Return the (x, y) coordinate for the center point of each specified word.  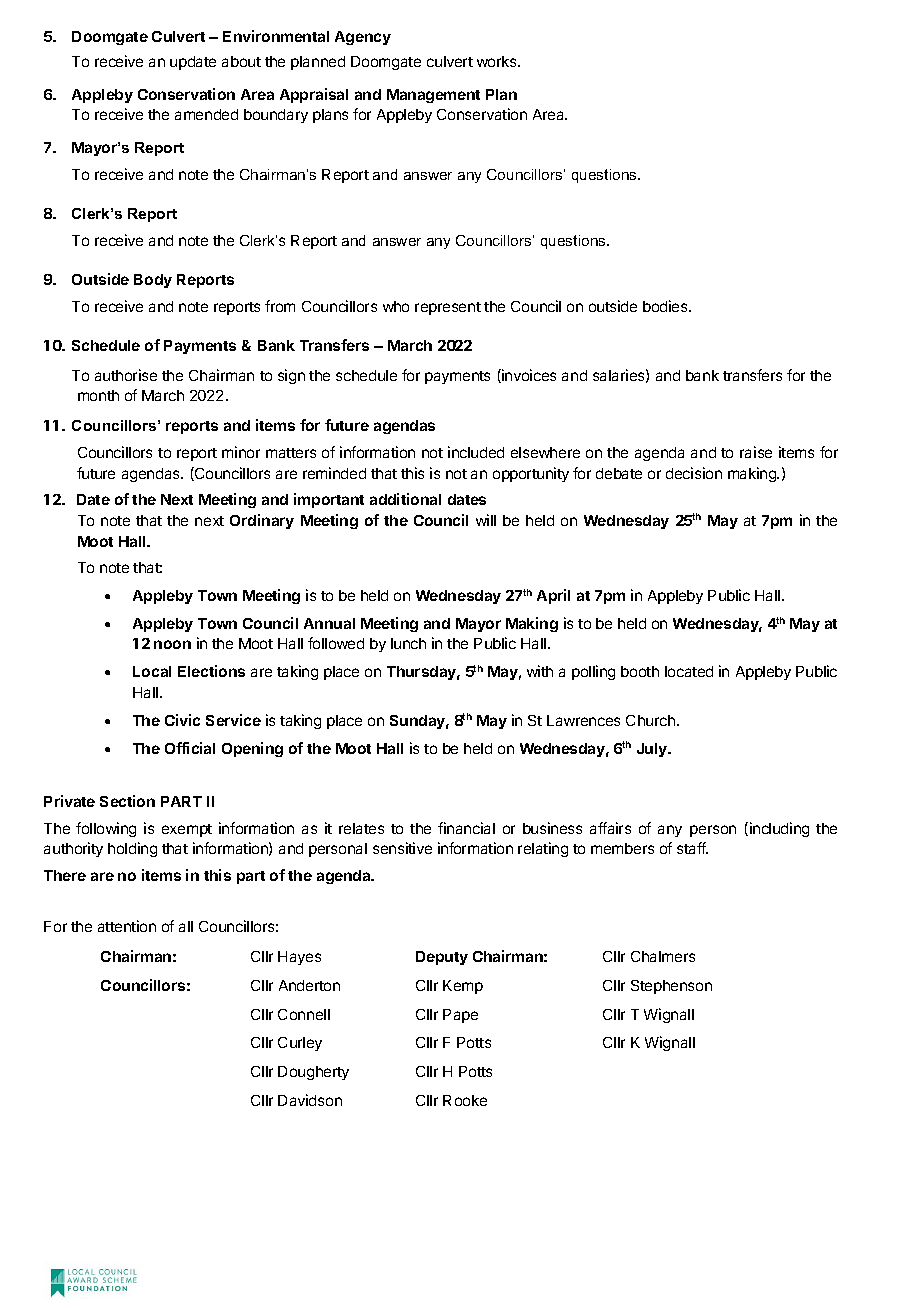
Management (433, 96)
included (476, 452)
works (498, 61)
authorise (126, 375)
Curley (300, 1044)
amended (206, 114)
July (653, 750)
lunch (408, 643)
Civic (182, 720)
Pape (460, 1016)
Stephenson (671, 987)
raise (756, 452)
